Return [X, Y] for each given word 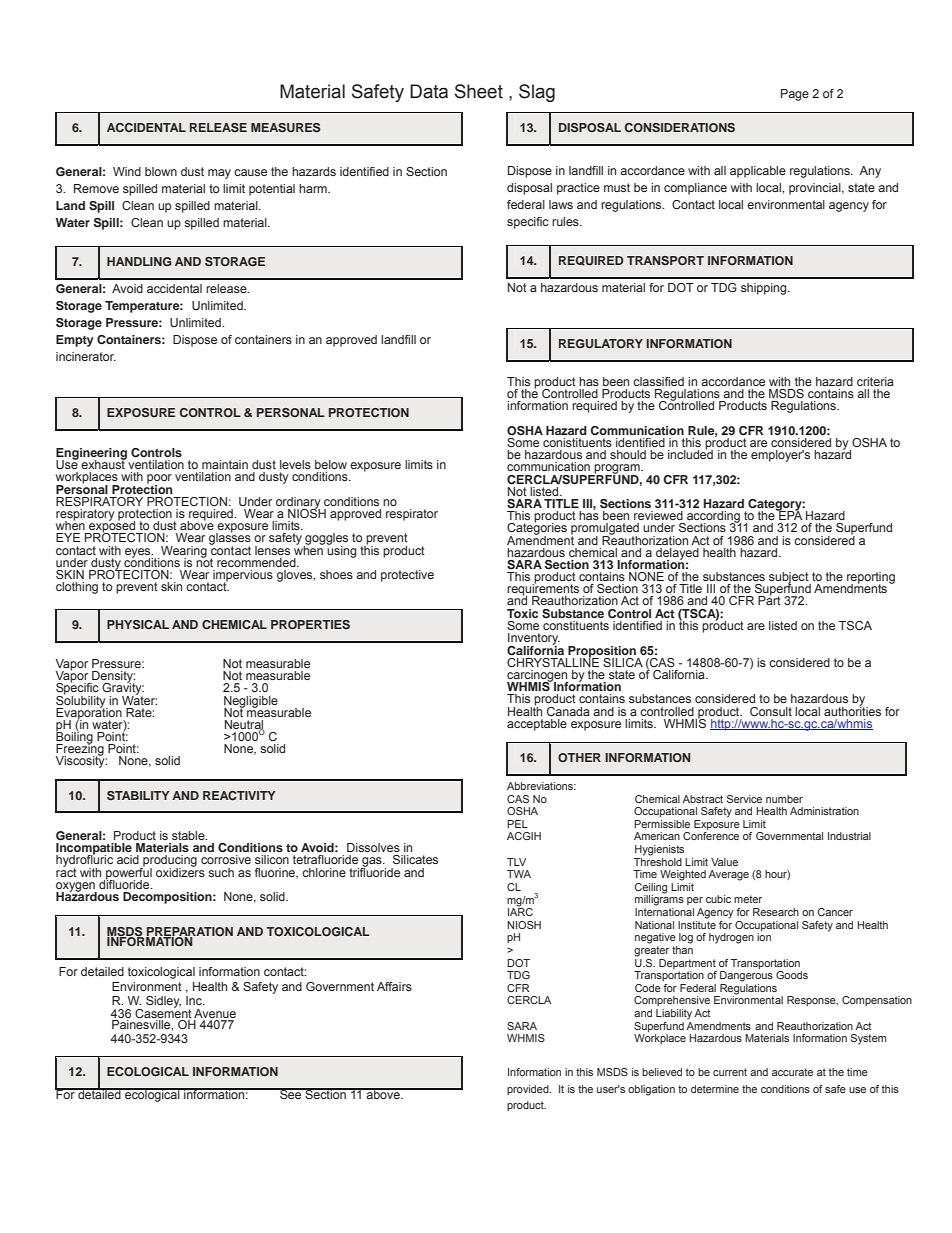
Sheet [479, 91]
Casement [163, 1012]
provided [529, 1090]
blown [161, 171]
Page [795, 95]
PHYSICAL [138, 625]
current [730, 1072]
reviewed [658, 515]
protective [407, 576]
